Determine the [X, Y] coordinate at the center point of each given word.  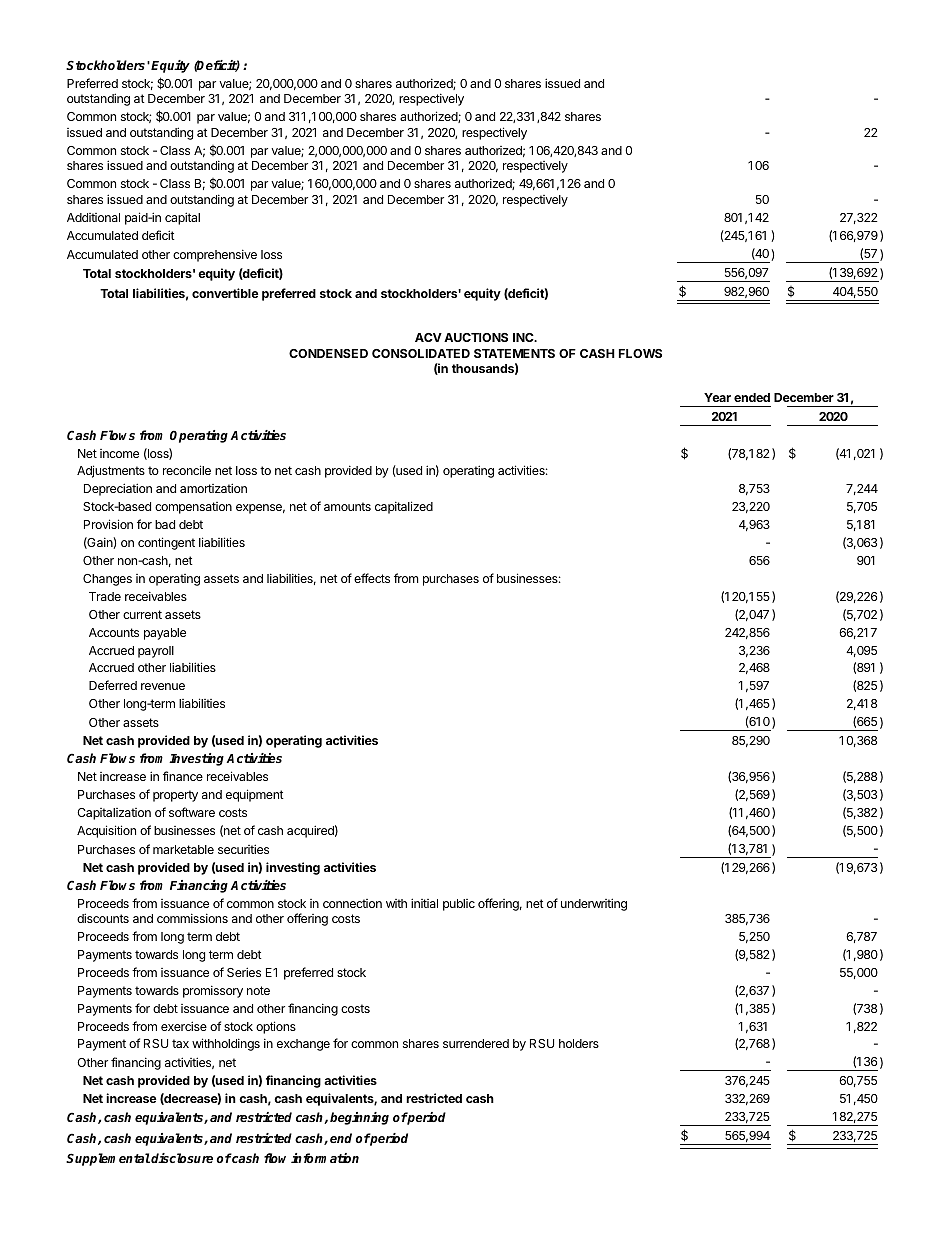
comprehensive [215, 255]
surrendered [476, 1043]
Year [717, 397]
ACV [428, 337]
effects [372, 578]
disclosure [182, 1158]
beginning [359, 1118]
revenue [163, 686]
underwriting [594, 904]
